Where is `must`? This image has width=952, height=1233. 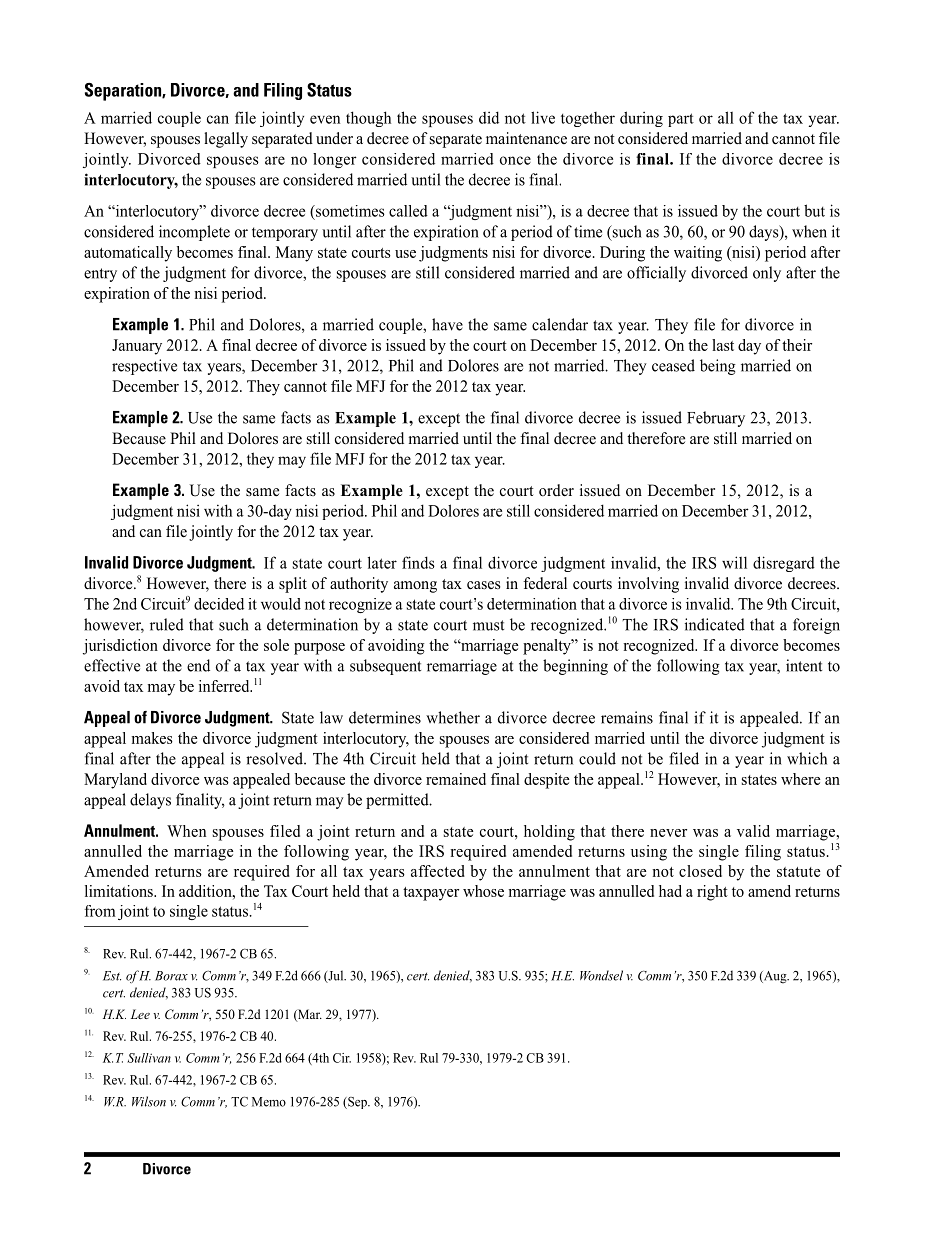
must is located at coordinates (488, 625).
